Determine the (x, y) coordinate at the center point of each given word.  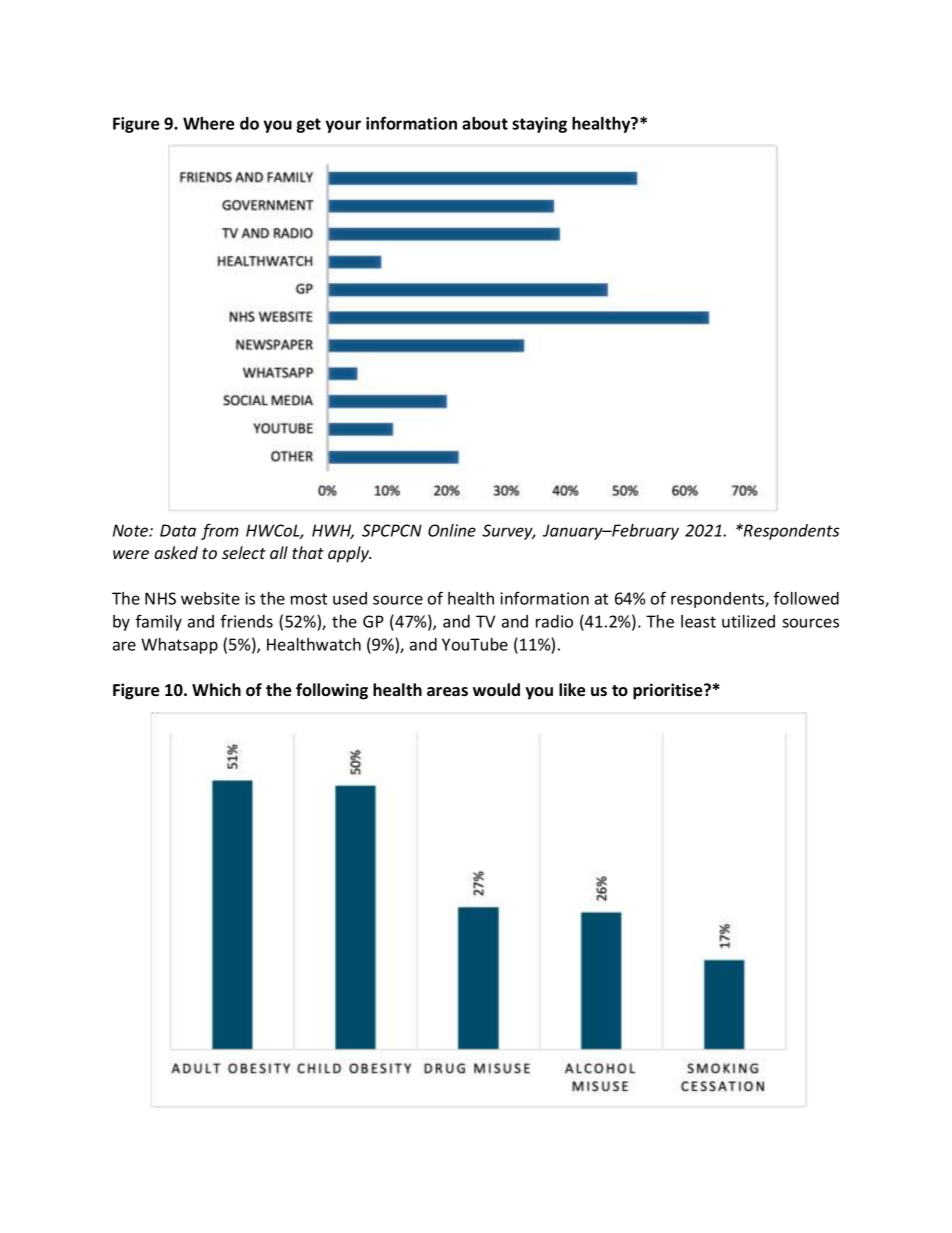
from (220, 531)
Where (208, 123)
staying (539, 125)
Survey (508, 532)
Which (216, 689)
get (308, 125)
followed (806, 598)
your (343, 126)
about (485, 123)
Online (452, 530)
